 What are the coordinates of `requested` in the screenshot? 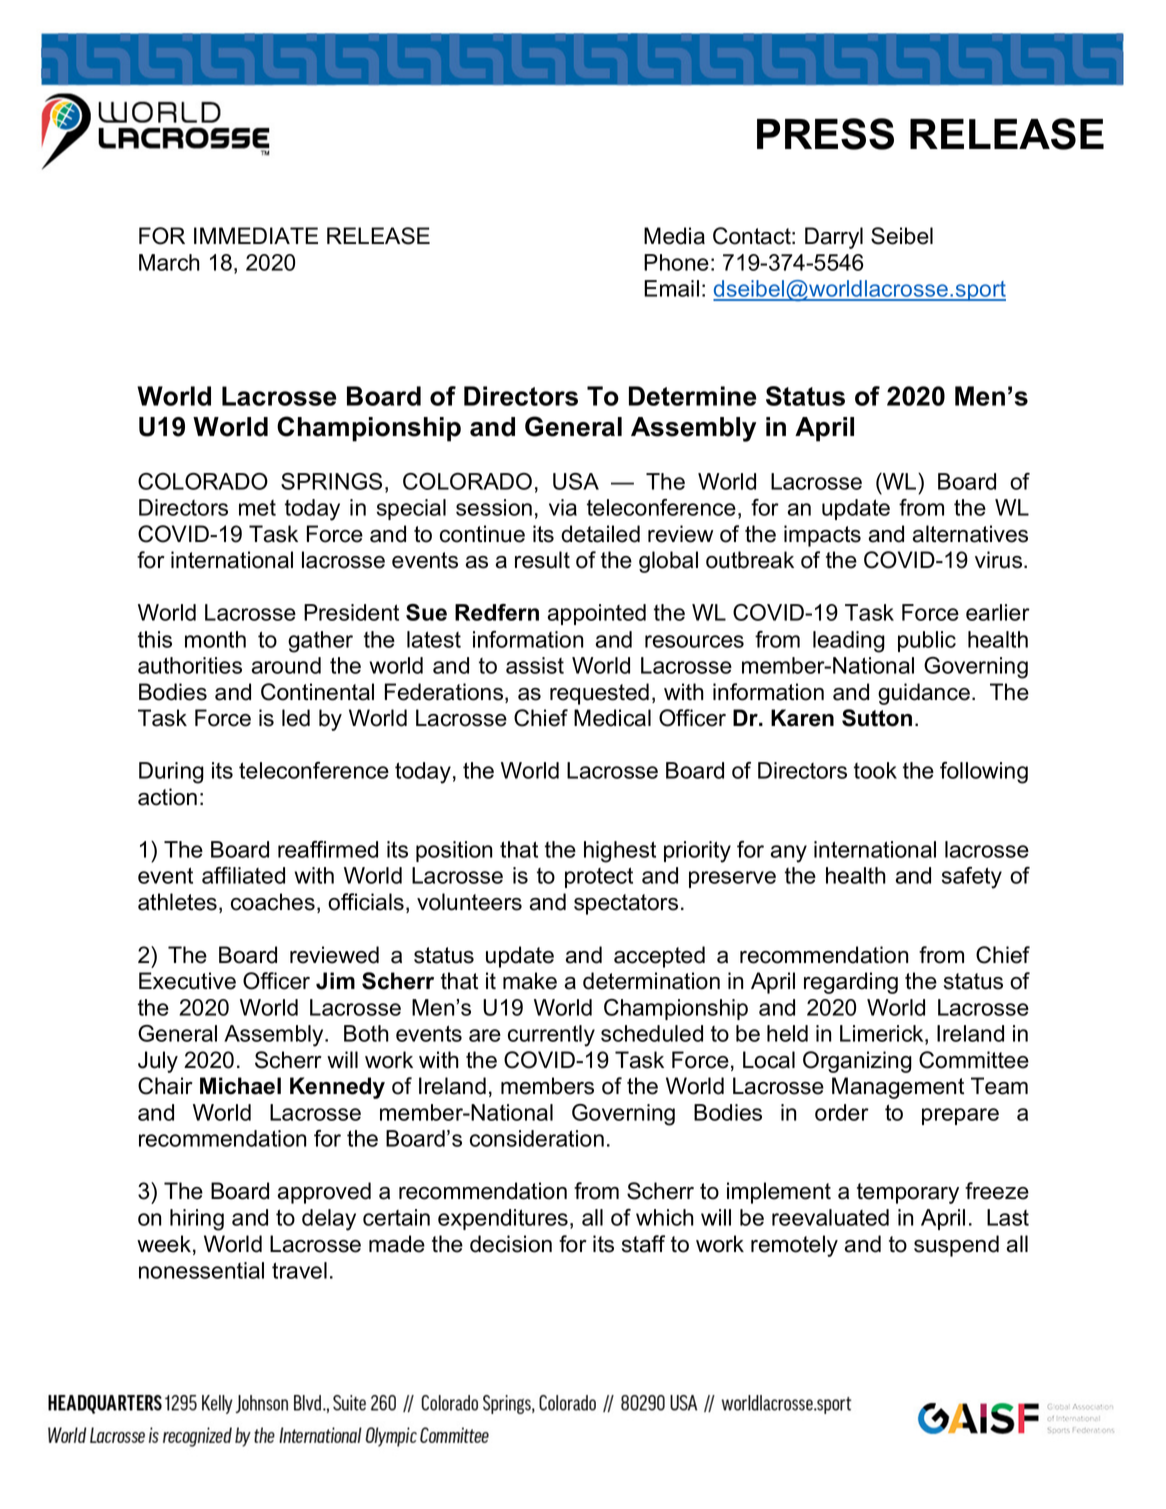 It's located at (599, 694).
